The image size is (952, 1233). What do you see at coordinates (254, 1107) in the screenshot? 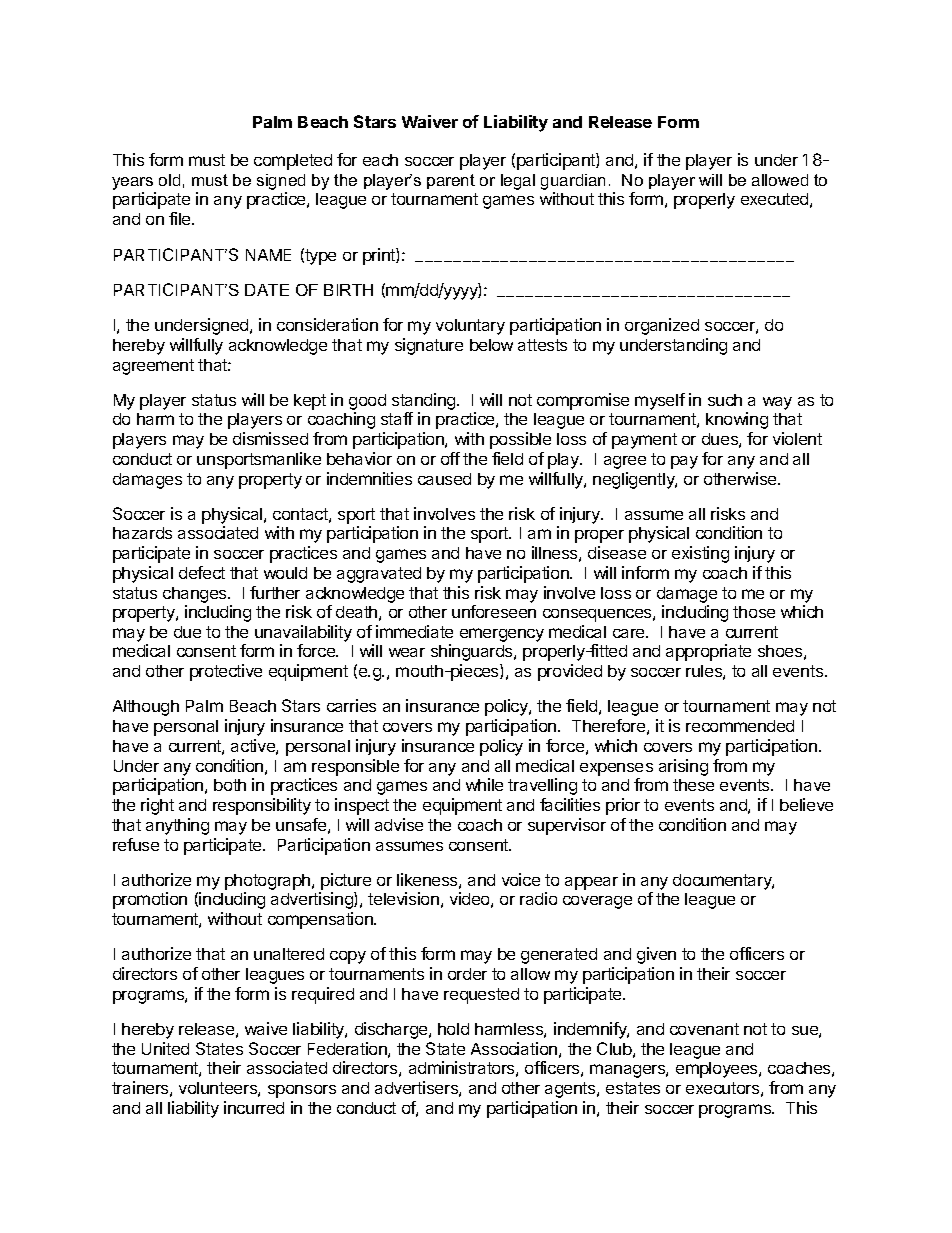
I see `incurred` at bounding box center [254, 1107].
